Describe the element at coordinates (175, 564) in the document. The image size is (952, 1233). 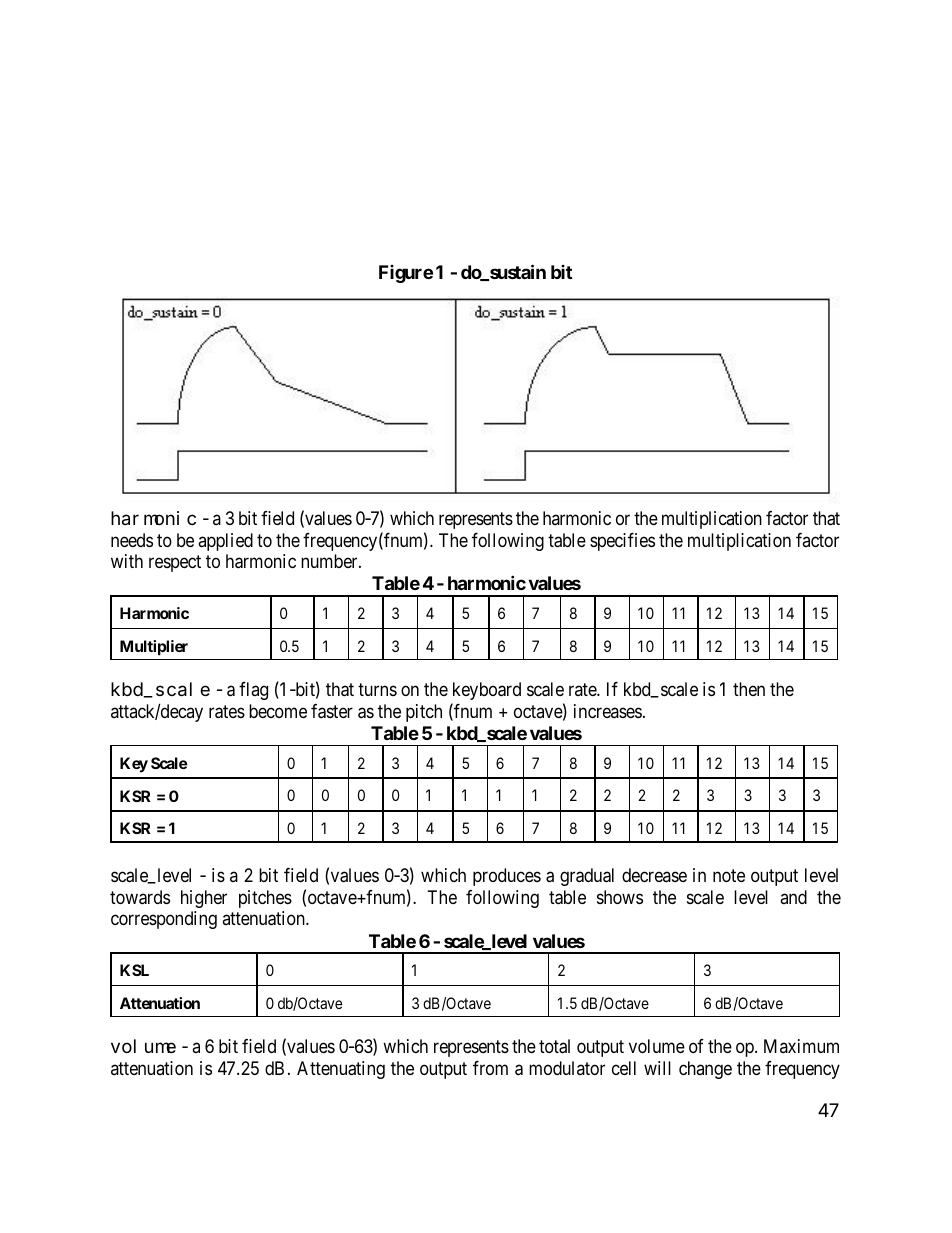
I see `respect` at that location.
